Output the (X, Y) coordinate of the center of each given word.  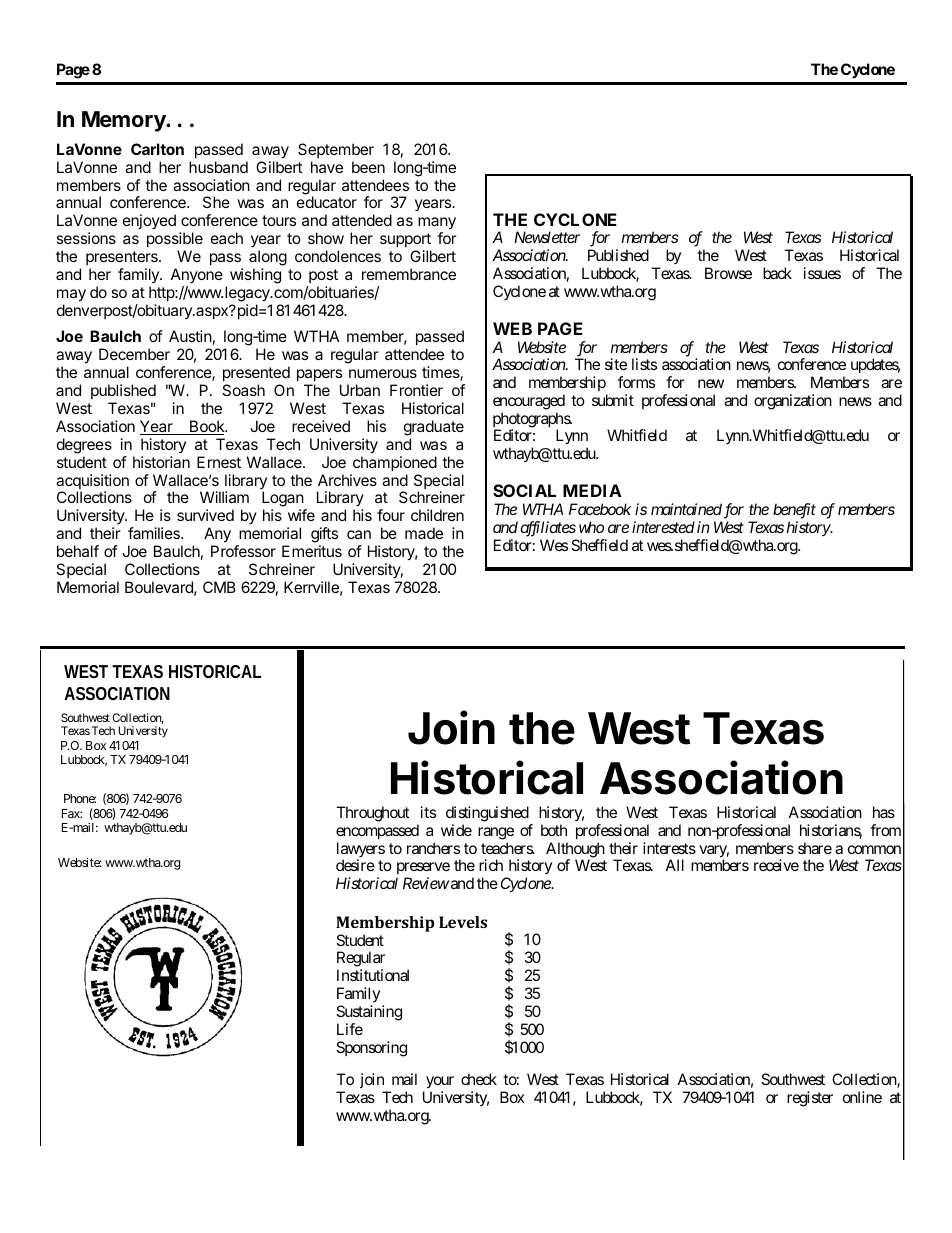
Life (350, 1029)
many (437, 225)
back (777, 273)
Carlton (157, 149)
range (496, 833)
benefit (794, 511)
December (134, 354)
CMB (219, 587)
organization (793, 402)
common (874, 849)
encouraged (529, 402)
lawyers (361, 851)
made (424, 533)
